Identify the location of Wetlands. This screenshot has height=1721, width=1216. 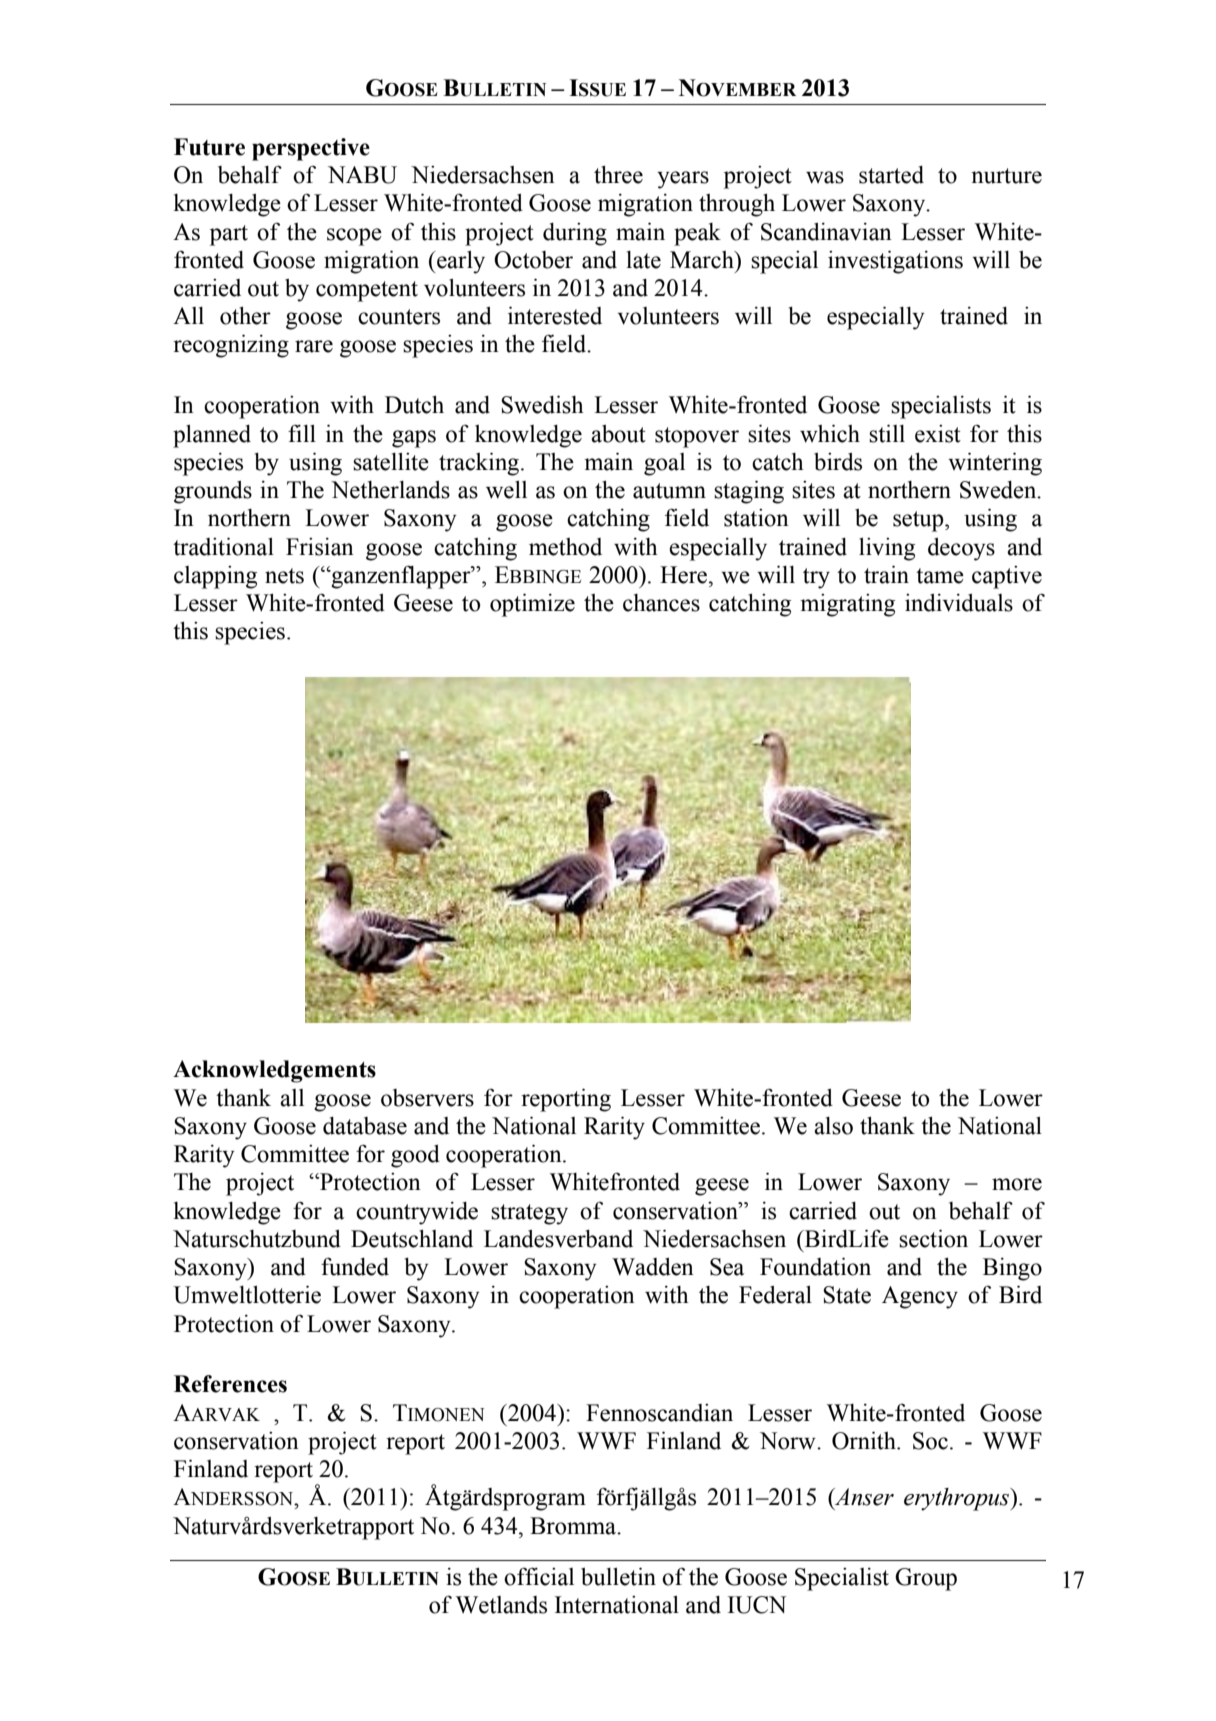
(501, 1605).
